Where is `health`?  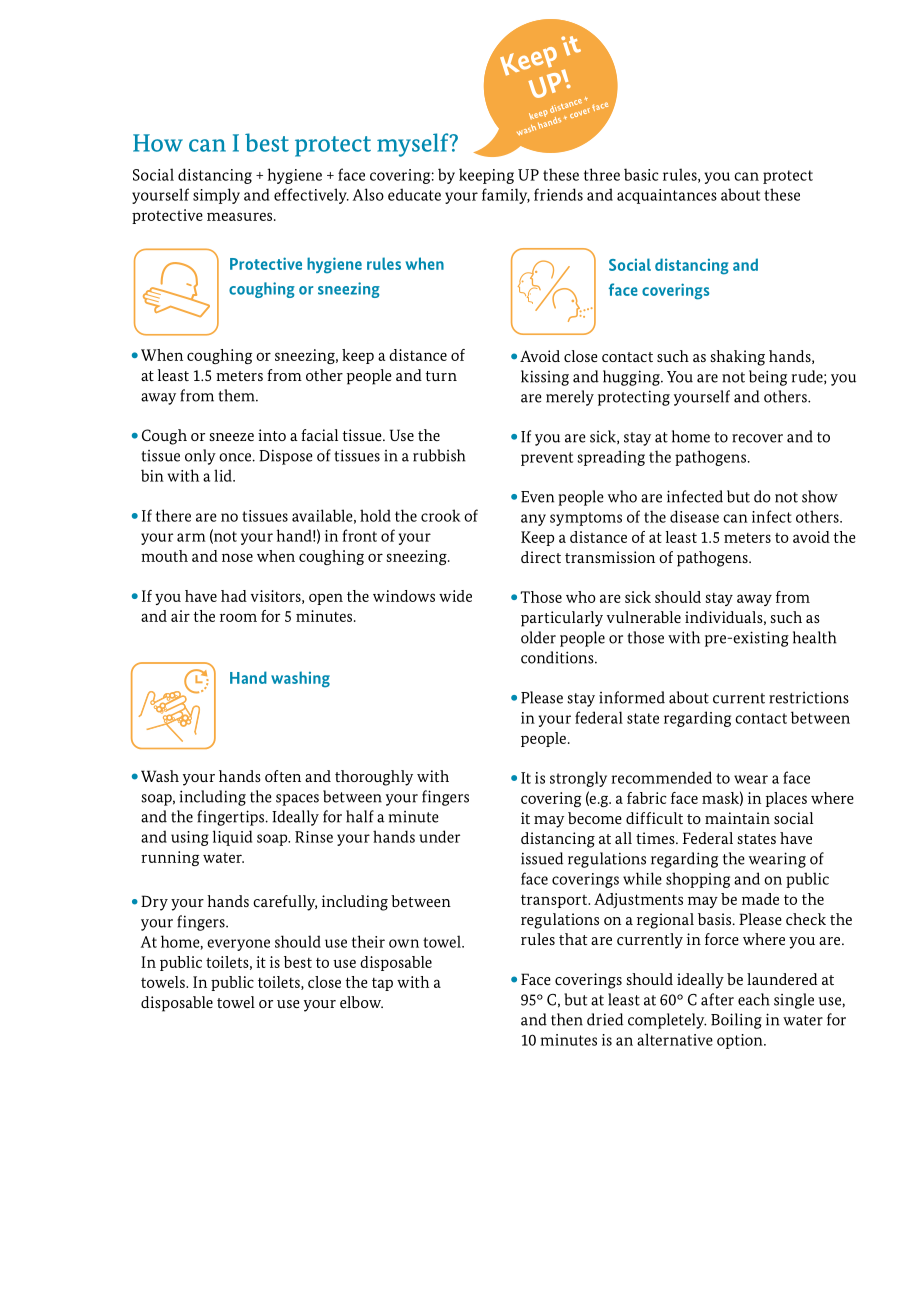
health is located at coordinates (815, 637).
